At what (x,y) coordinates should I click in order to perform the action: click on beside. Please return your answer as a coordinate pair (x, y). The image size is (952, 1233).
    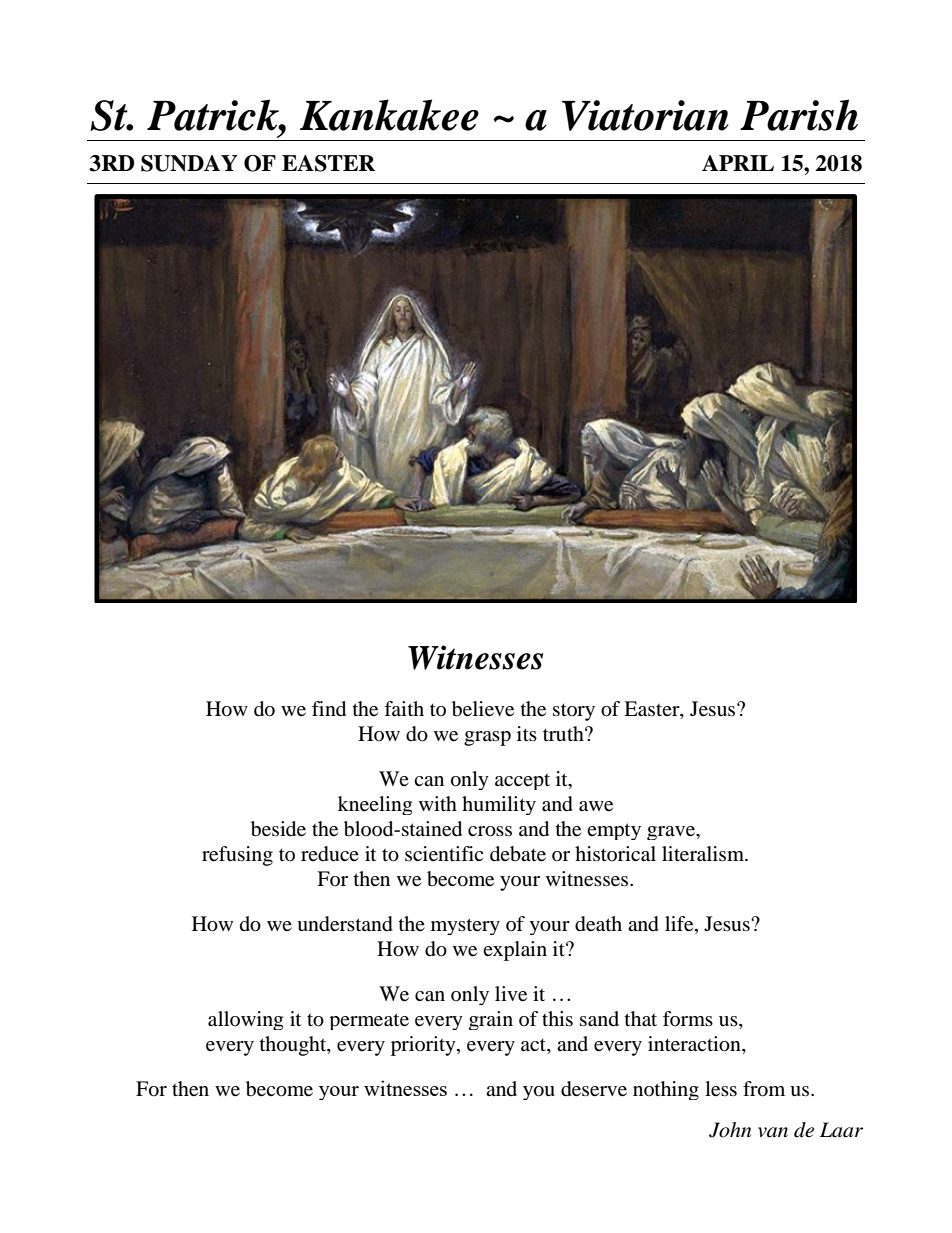
    Looking at the image, I should click on (278, 829).
